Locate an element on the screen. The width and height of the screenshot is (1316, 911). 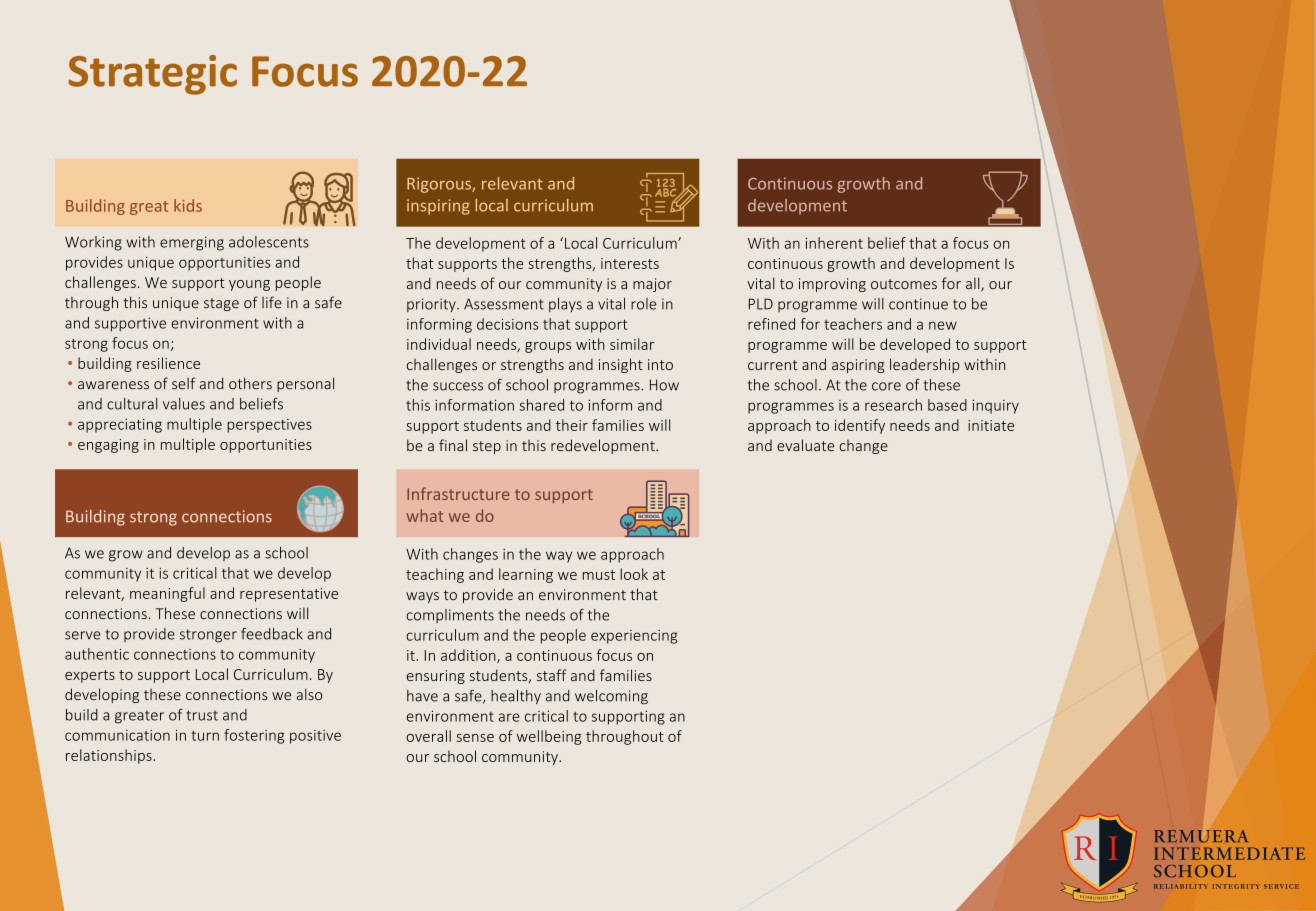
evaluate is located at coordinates (805, 445).
